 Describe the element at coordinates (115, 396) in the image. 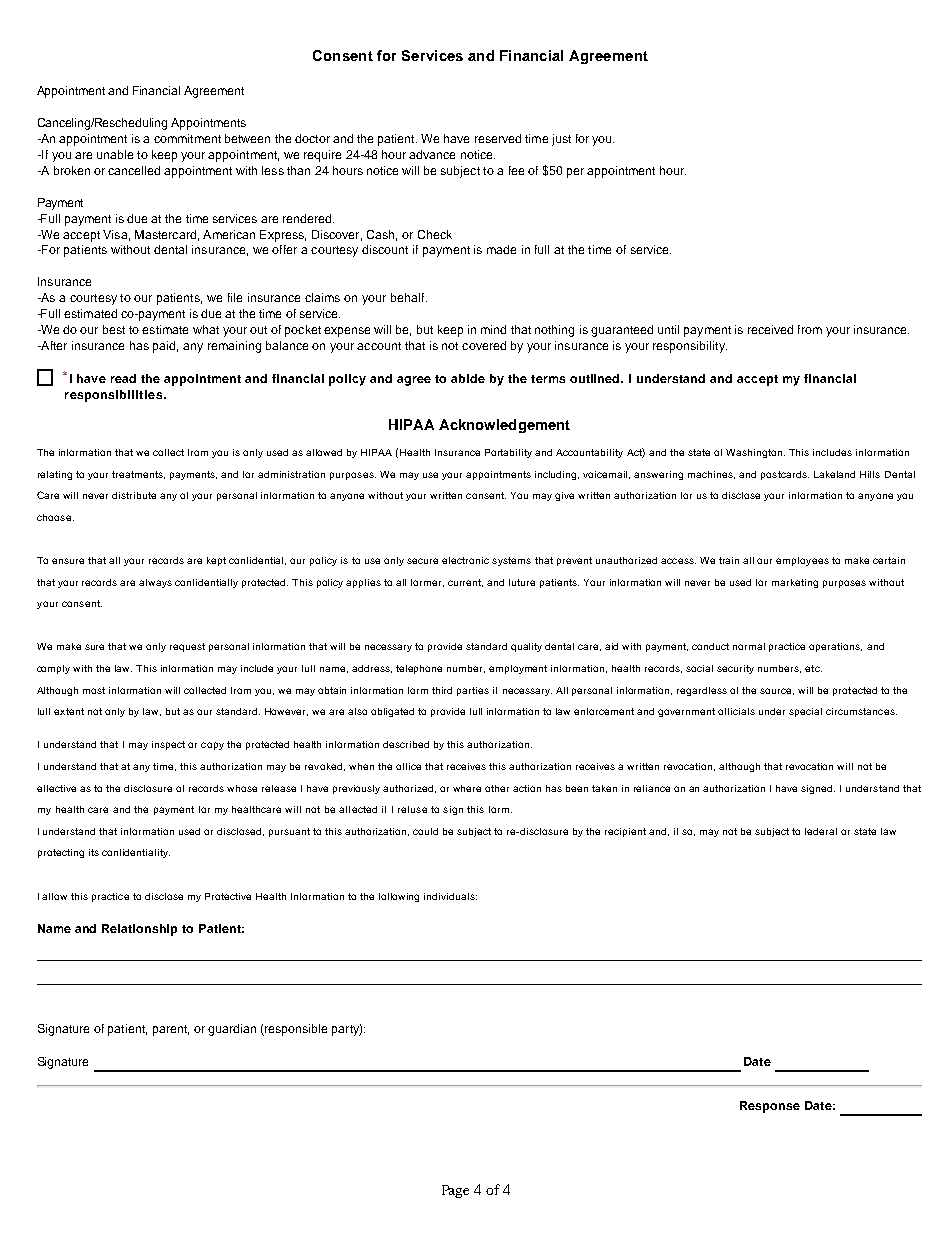

I see `responsibilities` at that location.
